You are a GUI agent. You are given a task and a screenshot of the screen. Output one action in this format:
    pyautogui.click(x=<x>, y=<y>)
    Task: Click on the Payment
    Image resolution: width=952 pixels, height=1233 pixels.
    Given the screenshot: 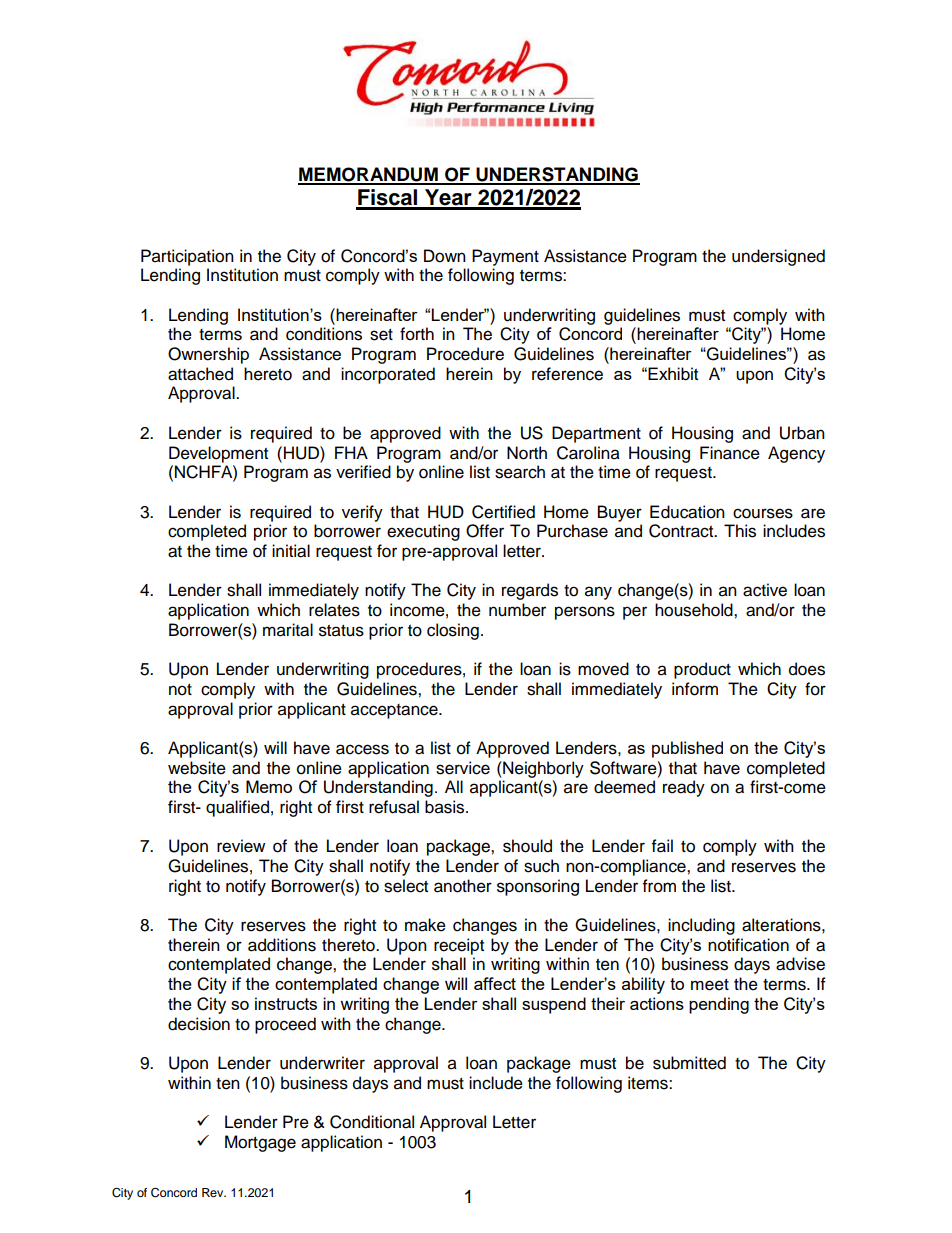 What is the action you would take?
    pyautogui.click(x=505, y=257)
